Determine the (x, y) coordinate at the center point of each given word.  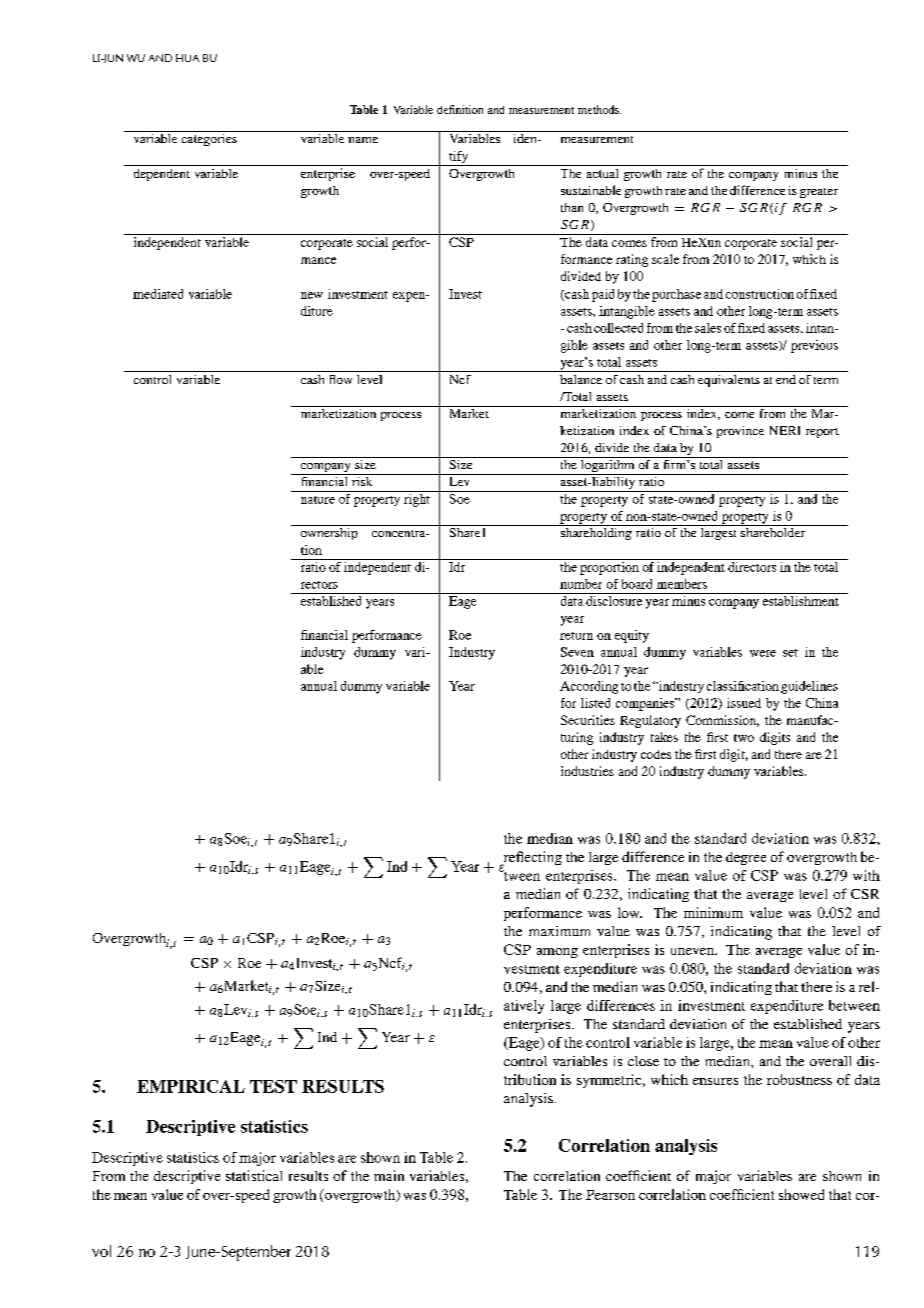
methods (599, 109)
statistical (254, 1175)
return (576, 636)
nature (318, 500)
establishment (801, 601)
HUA (187, 58)
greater (819, 193)
